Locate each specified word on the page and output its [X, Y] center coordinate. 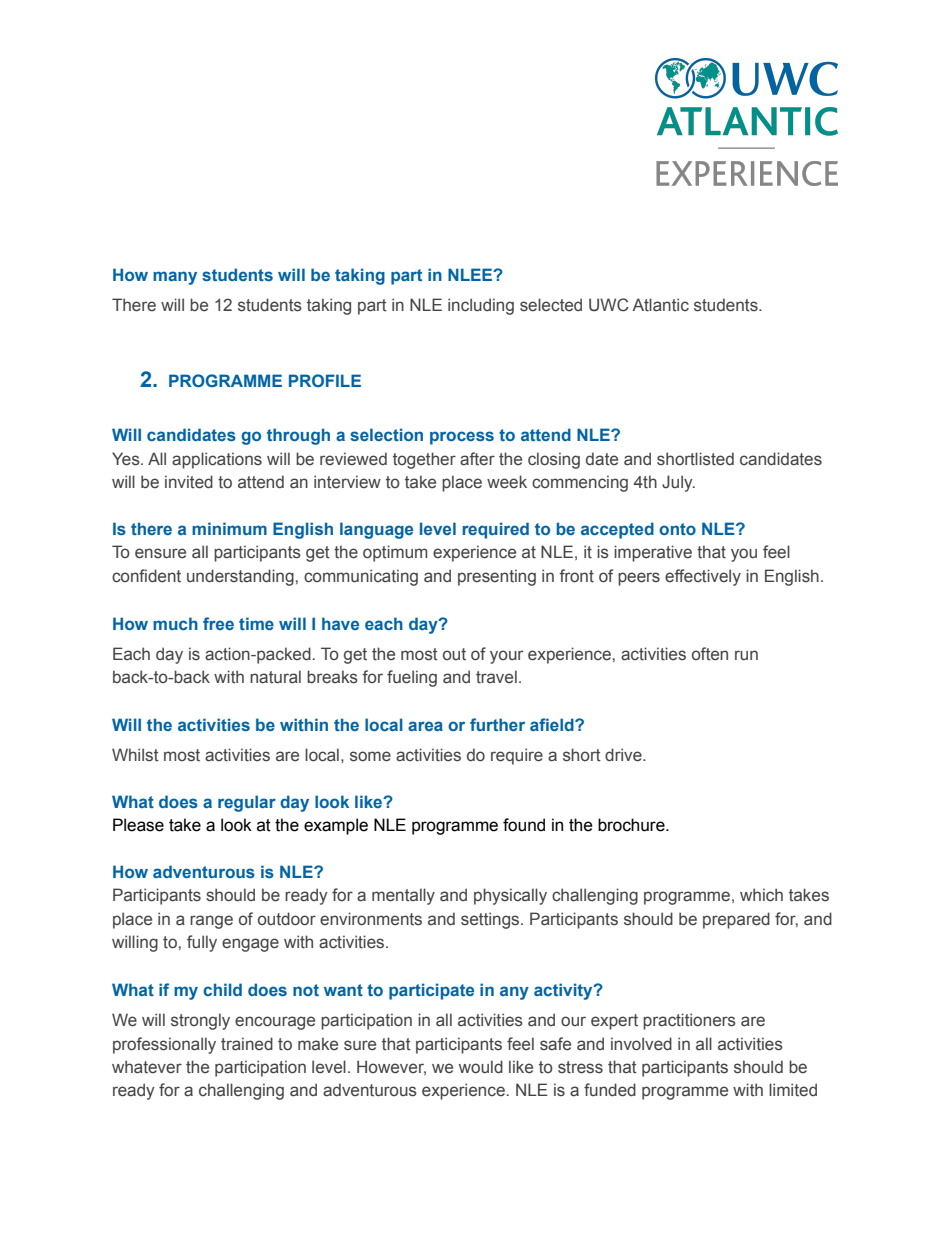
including [481, 306]
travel [496, 677]
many [175, 278]
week [507, 482]
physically [510, 896]
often [710, 654]
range [211, 922]
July [678, 483]
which [761, 895]
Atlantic [660, 305]
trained [247, 1044]
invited [189, 482]
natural [275, 677]
